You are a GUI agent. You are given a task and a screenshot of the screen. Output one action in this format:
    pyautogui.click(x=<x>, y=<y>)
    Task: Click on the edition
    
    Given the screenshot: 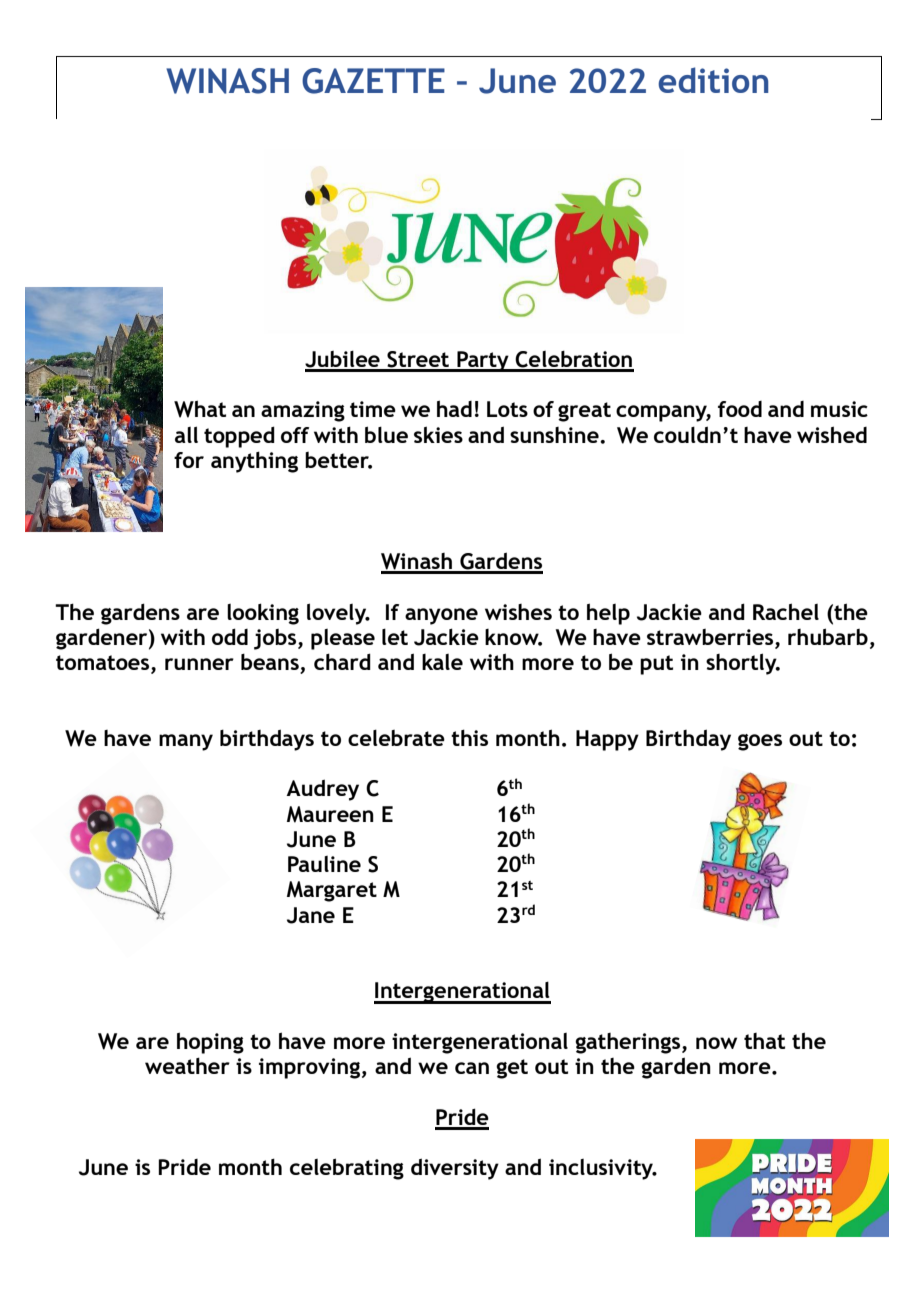 What is the action you would take?
    pyautogui.click(x=713, y=80)
